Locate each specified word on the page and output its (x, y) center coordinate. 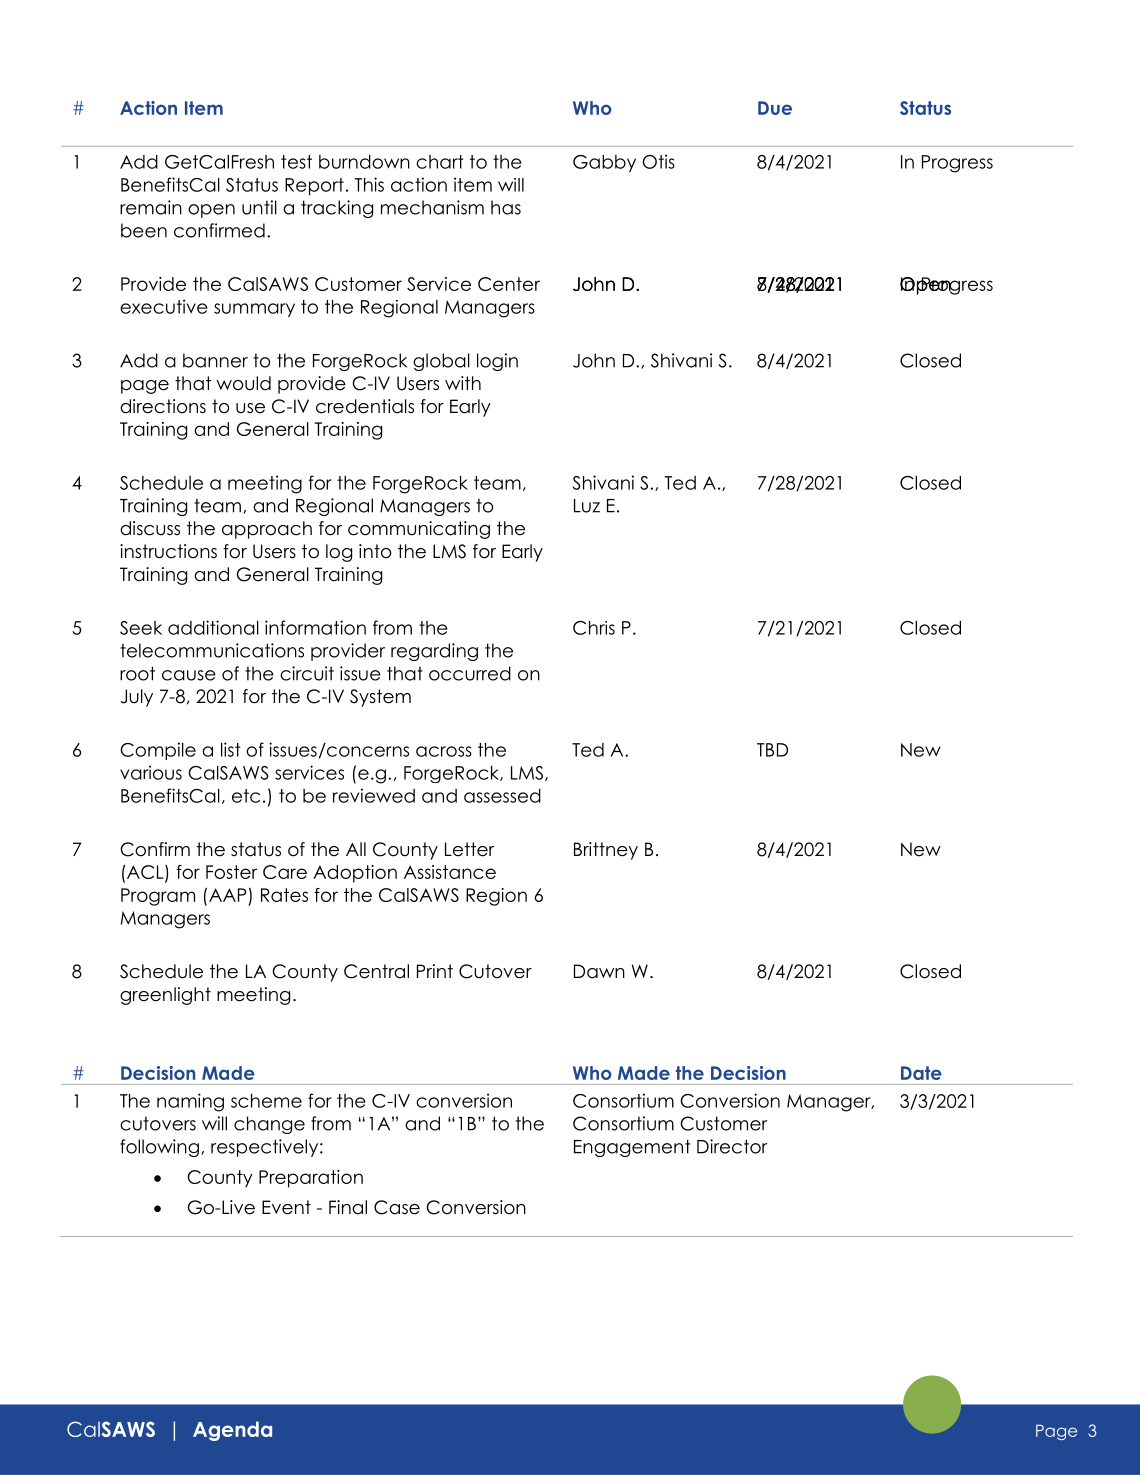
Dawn (599, 971)
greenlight (165, 996)
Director (732, 1146)
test (296, 162)
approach (267, 530)
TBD (772, 750)
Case (397, 1207)
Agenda (232, 1431)
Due (775, 108)
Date (921, 1073)
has (506, 207)
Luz (587, 506)
